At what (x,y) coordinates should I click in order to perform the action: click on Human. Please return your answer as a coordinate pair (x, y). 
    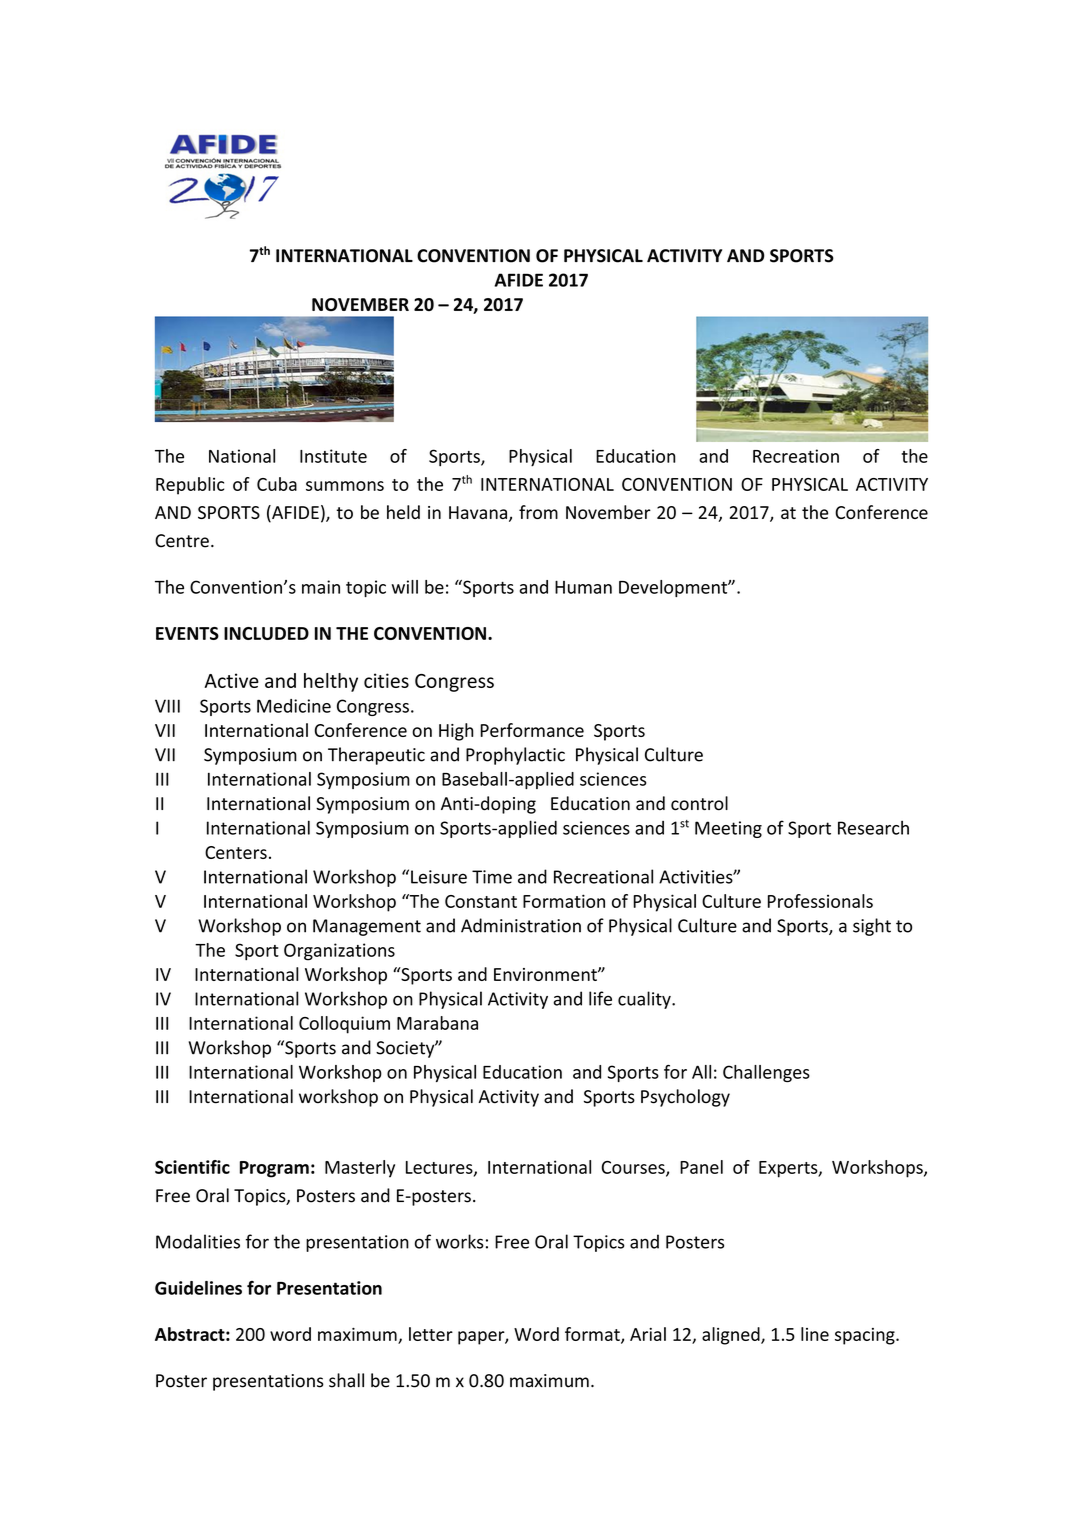
    Looking at the image, I should click on (583, 587).
